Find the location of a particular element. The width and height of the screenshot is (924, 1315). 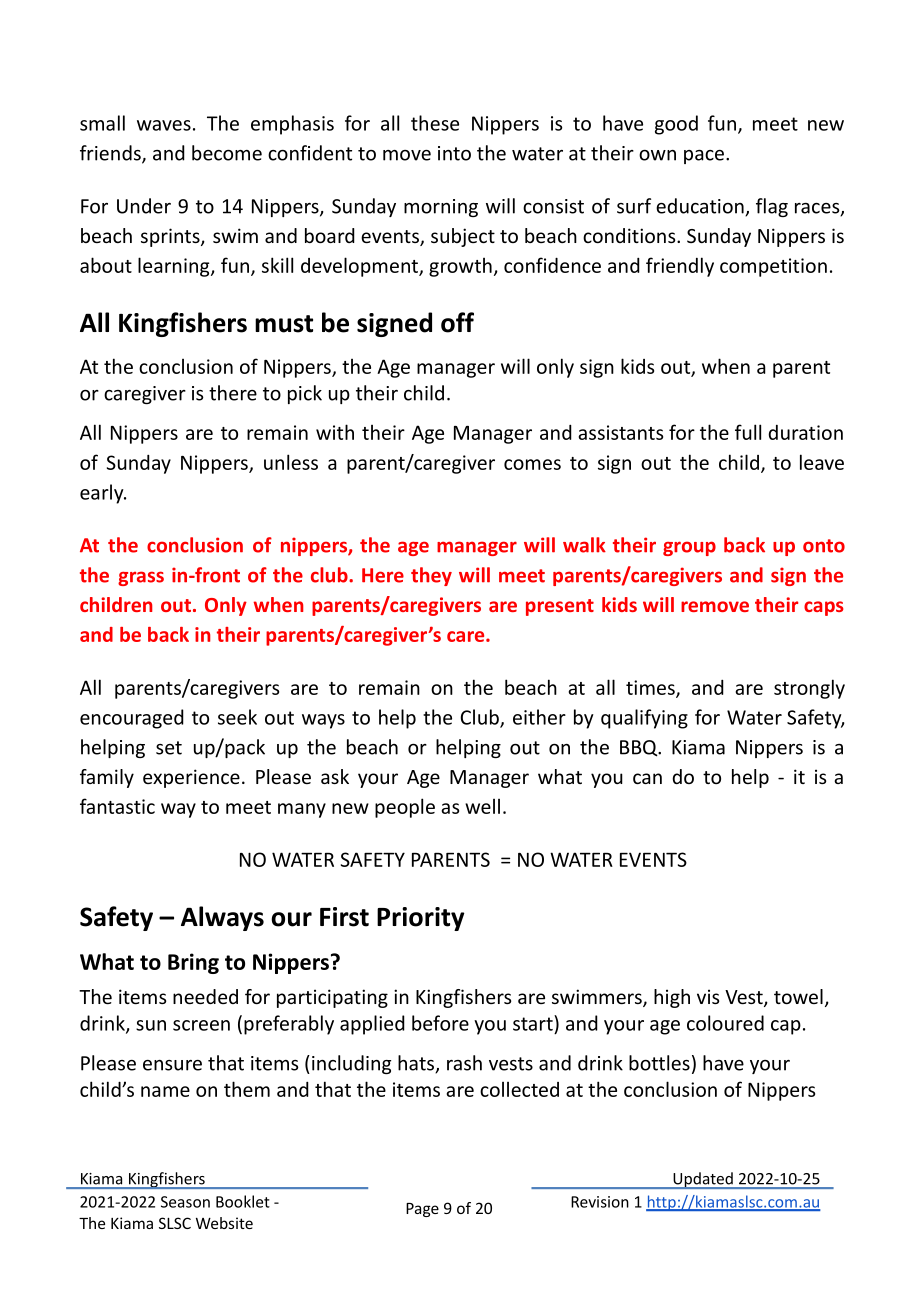

Updated is located at coordinates (703, 1180).
